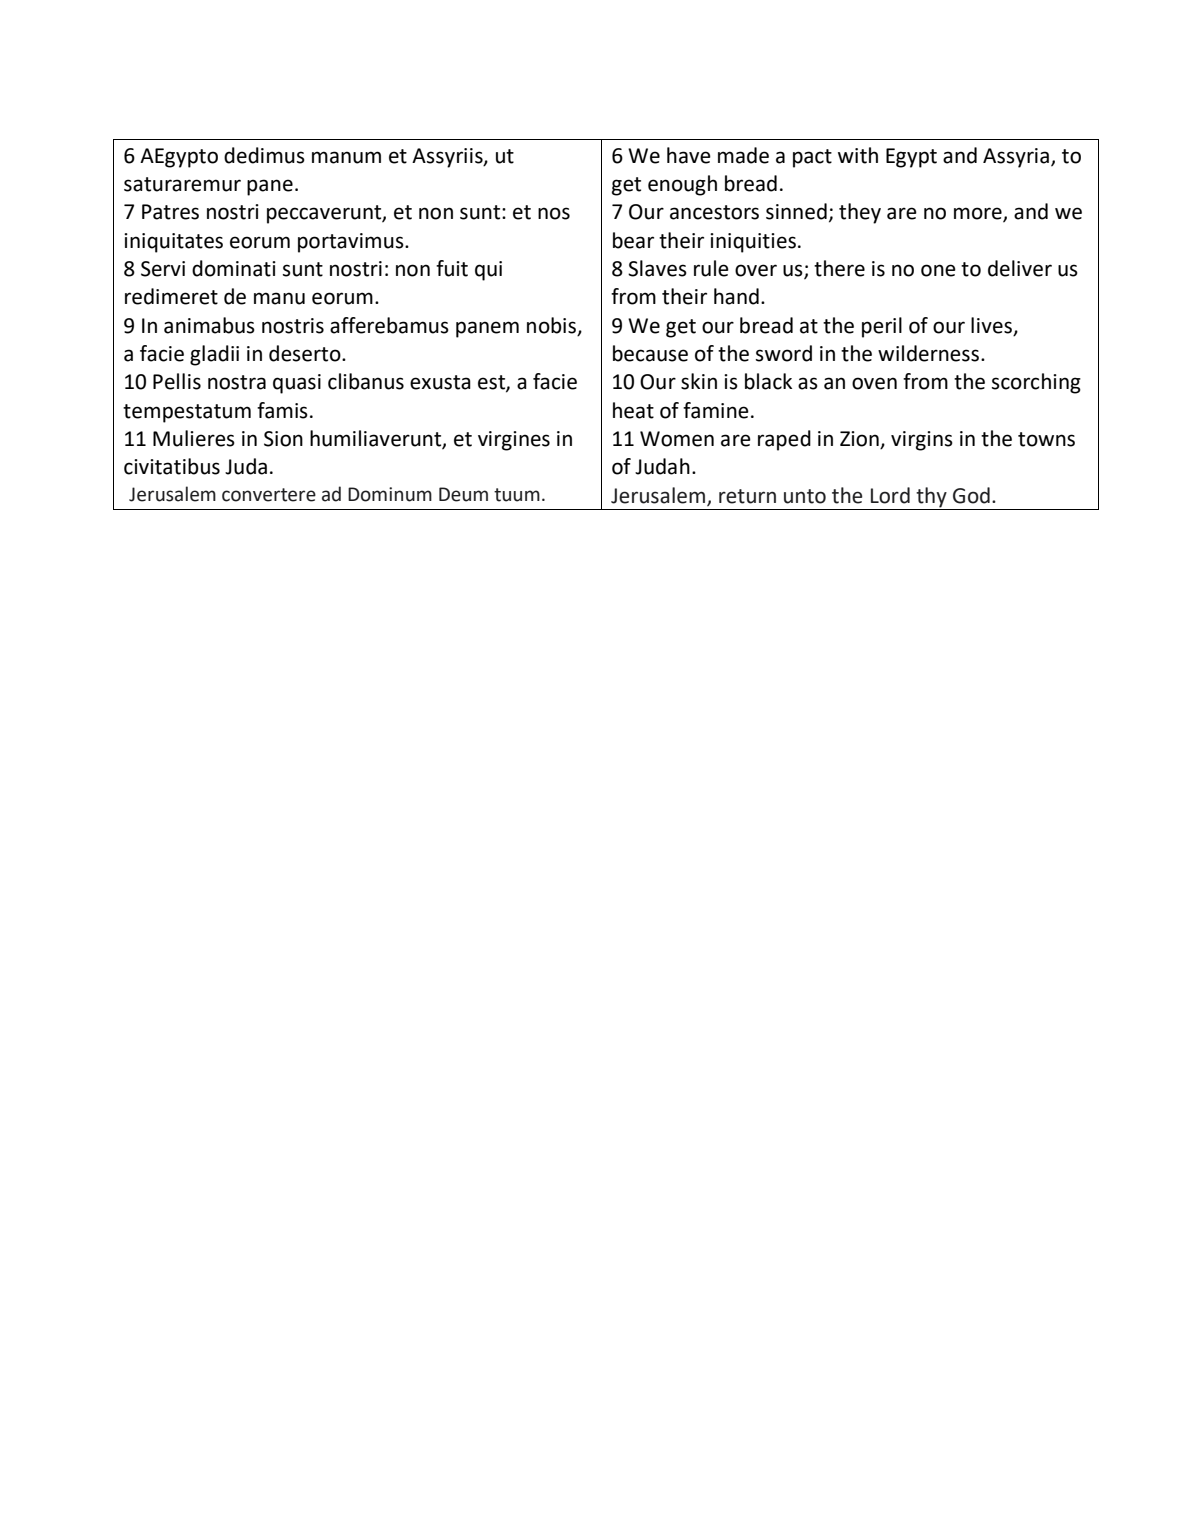 The width and height of the page is (1185, 1533). Describe the element at coordinates (971, 495) in the page. I see `God` at that location.
